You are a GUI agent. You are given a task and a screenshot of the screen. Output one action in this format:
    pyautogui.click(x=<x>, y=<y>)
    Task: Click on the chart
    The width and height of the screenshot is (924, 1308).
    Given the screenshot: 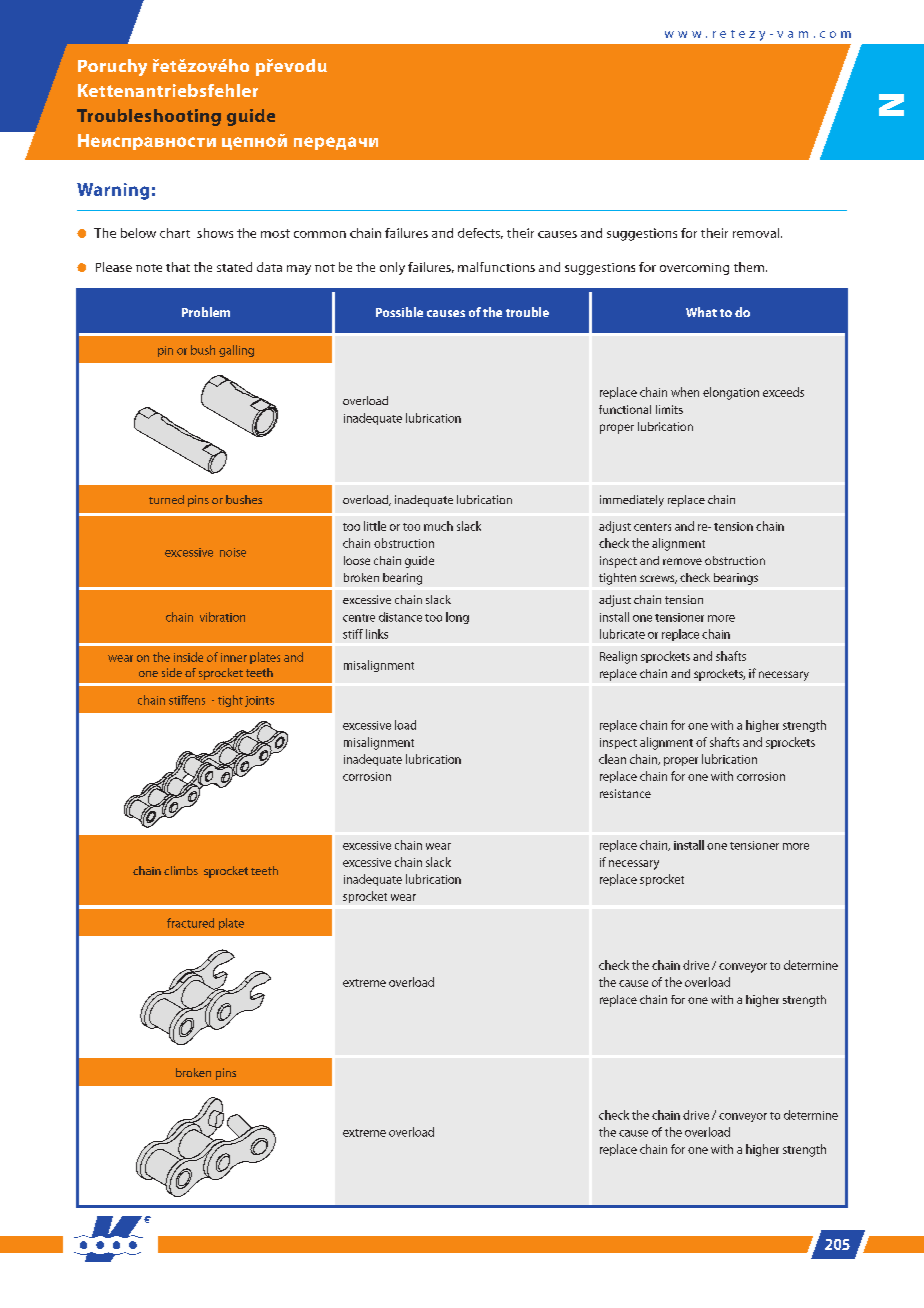 What is the action you would take?
    pyautogui.click(x=175, y=233)
